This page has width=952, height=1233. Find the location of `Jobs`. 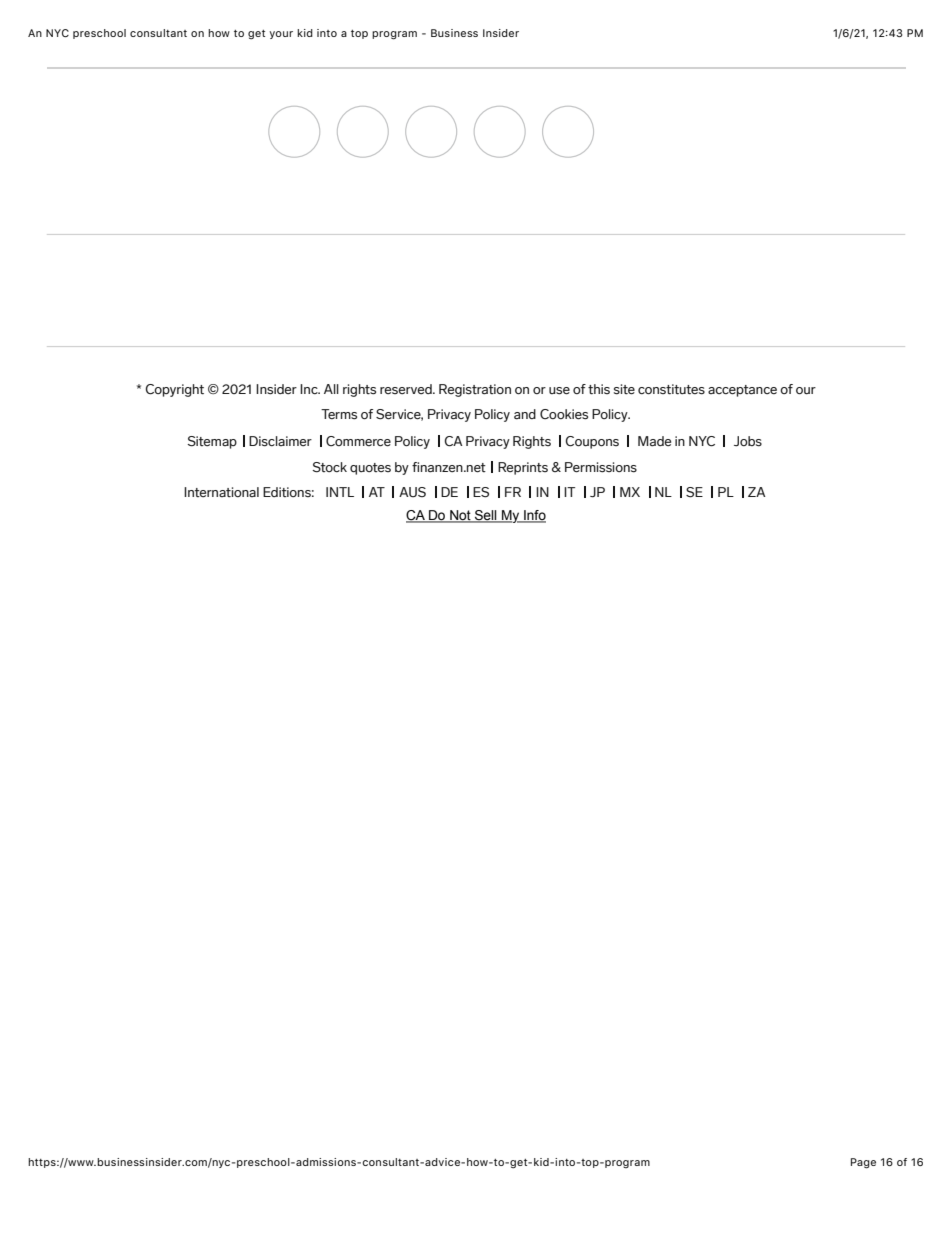

Jobs is located at coordinates (748, 441).
